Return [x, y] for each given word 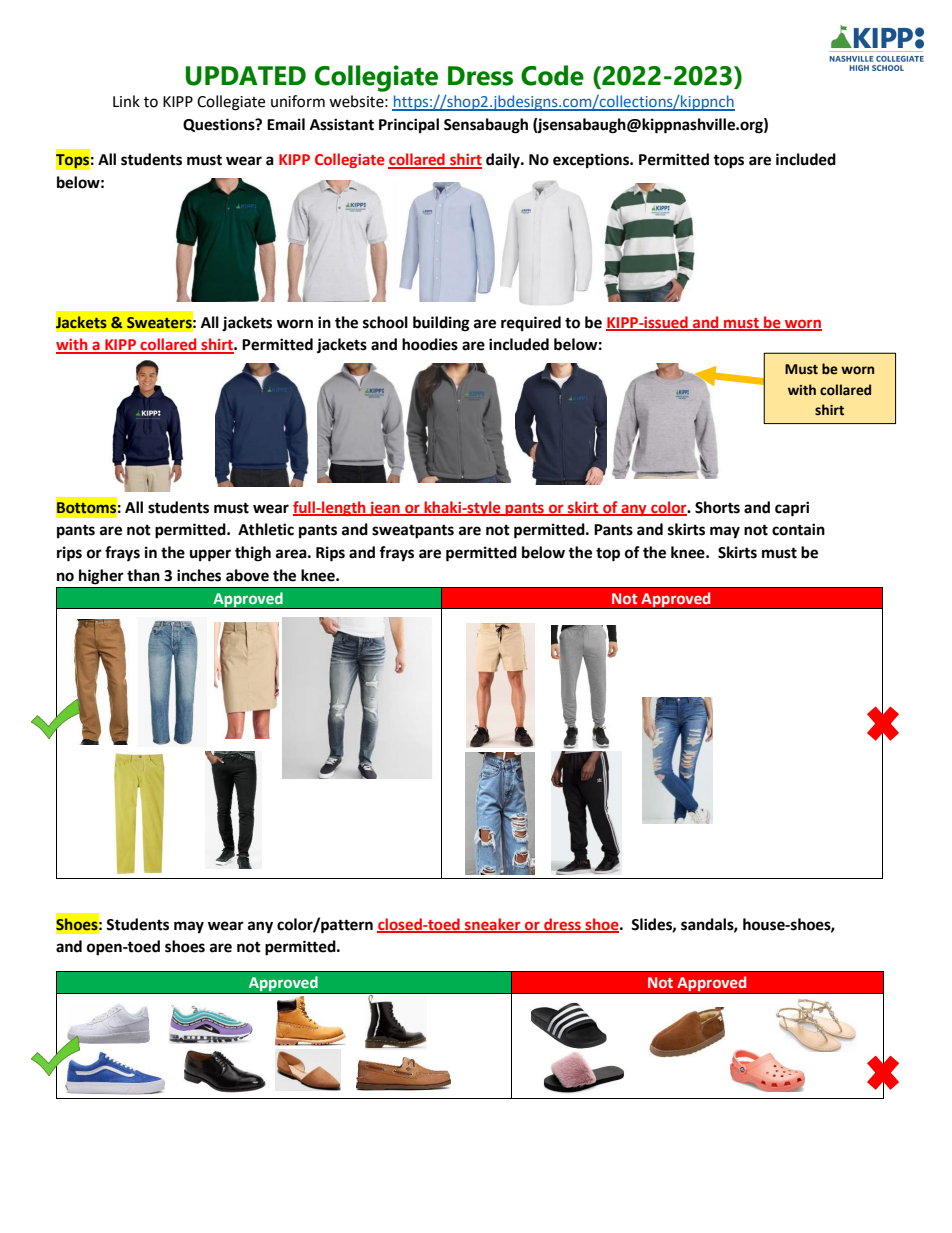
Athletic [266, 529]
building [441, 324]
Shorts [717, 507]
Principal [409, 126]
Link [126, 101]
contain [798, 529]
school [385, 322]
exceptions [592, 161]
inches [199, 575]
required [531, 324]
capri [792, 509]
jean [384, 509]
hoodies [430, 344]
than [143, 575]
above [247, 575]
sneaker [493, 925]
